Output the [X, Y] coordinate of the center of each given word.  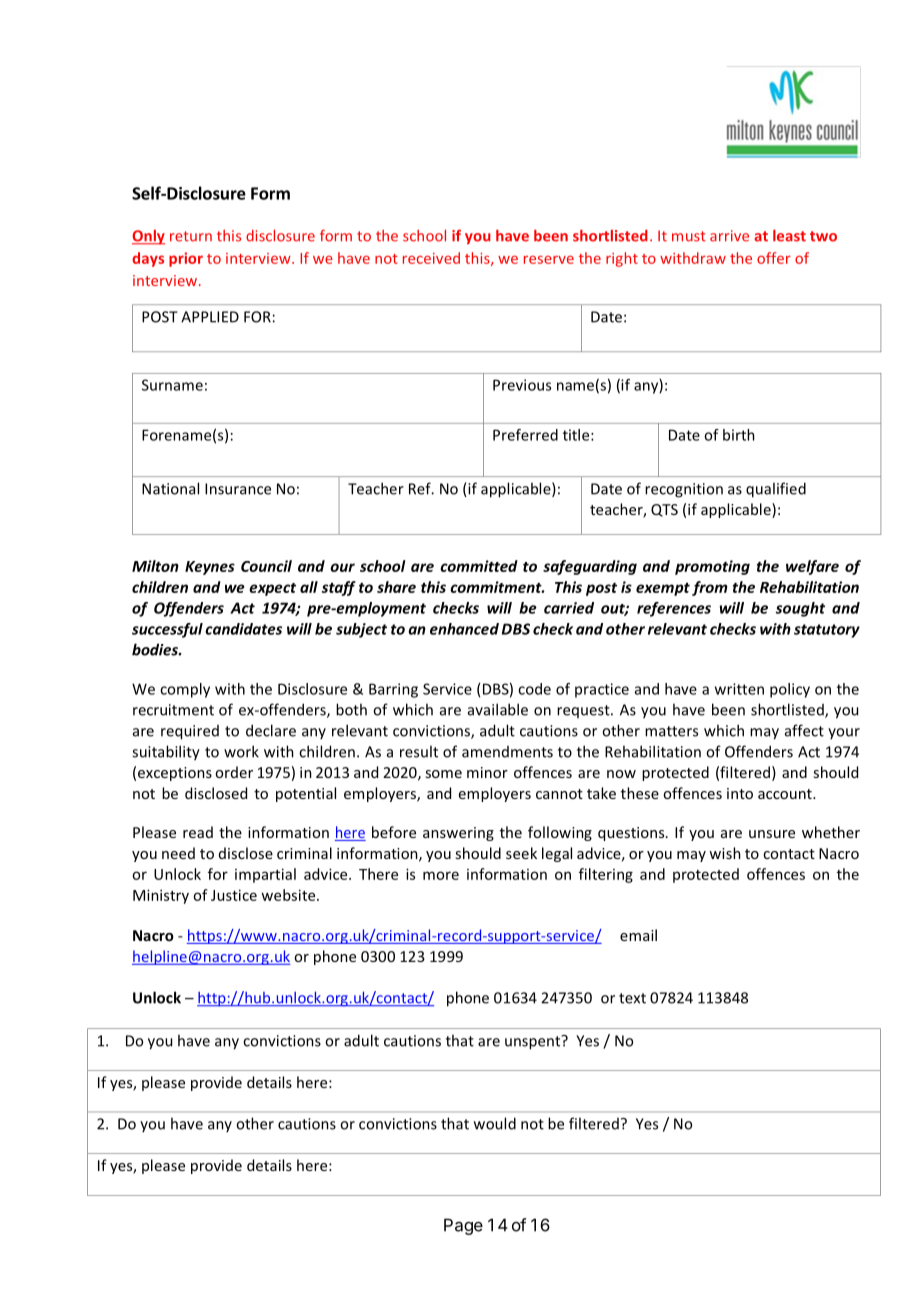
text [632, 998]
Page [463, 1226]
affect [804, 730]
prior [186, 259]
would [495, 1123]
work [241, 751]
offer [774, 258]
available [498, 709]
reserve [549, 260]
